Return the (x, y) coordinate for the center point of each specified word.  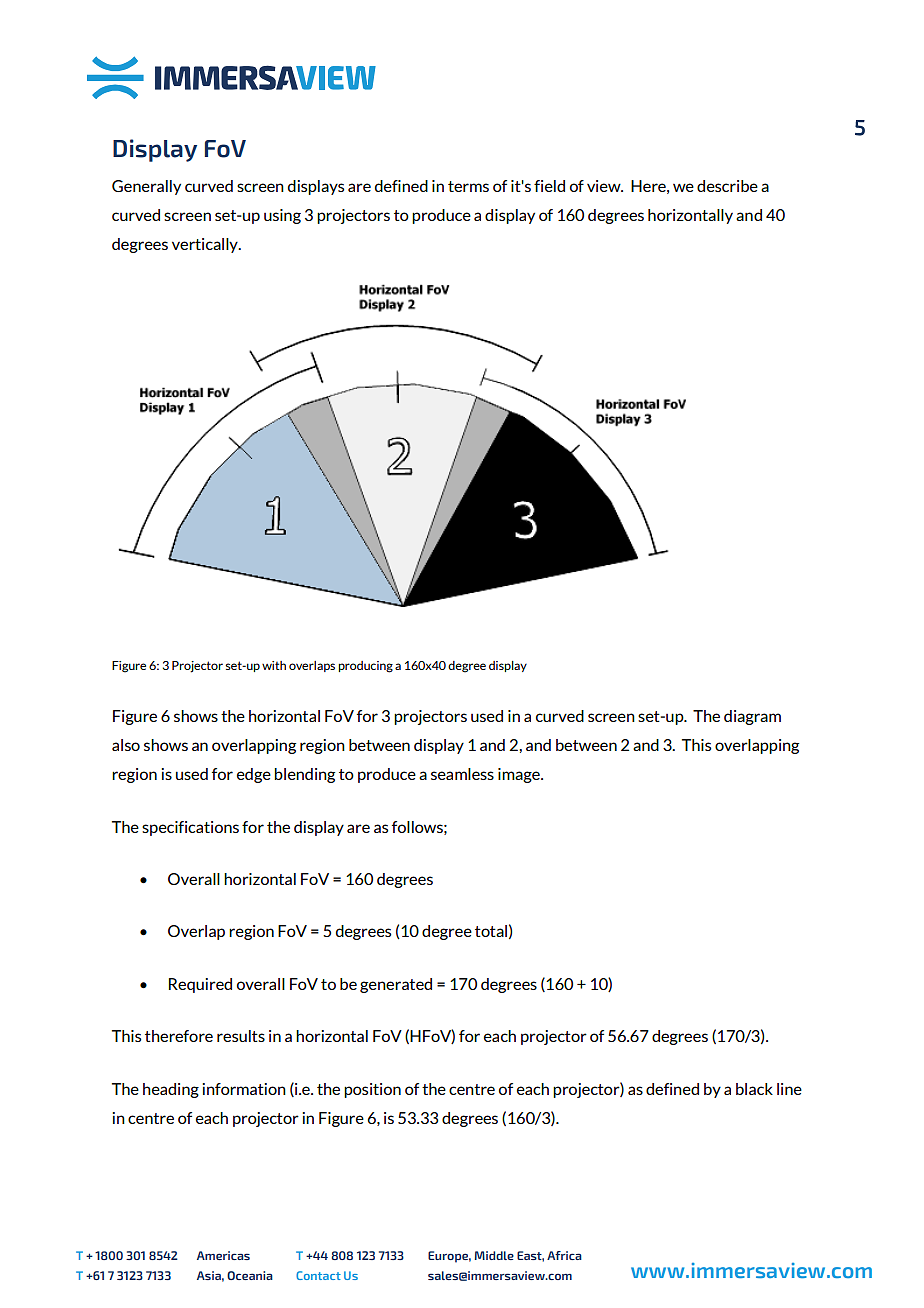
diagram (752, 717)
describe (727, 186)
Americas (223, 1255)
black (754, 1089)
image (520, 775)
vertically (206, 245)
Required (200, 985)
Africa (564, 1255)
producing (365, 667)
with (274, 665)
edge (254, 775)
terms (468, 186)
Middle (494, 1255)
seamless (462, 774)
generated (396, 985)
